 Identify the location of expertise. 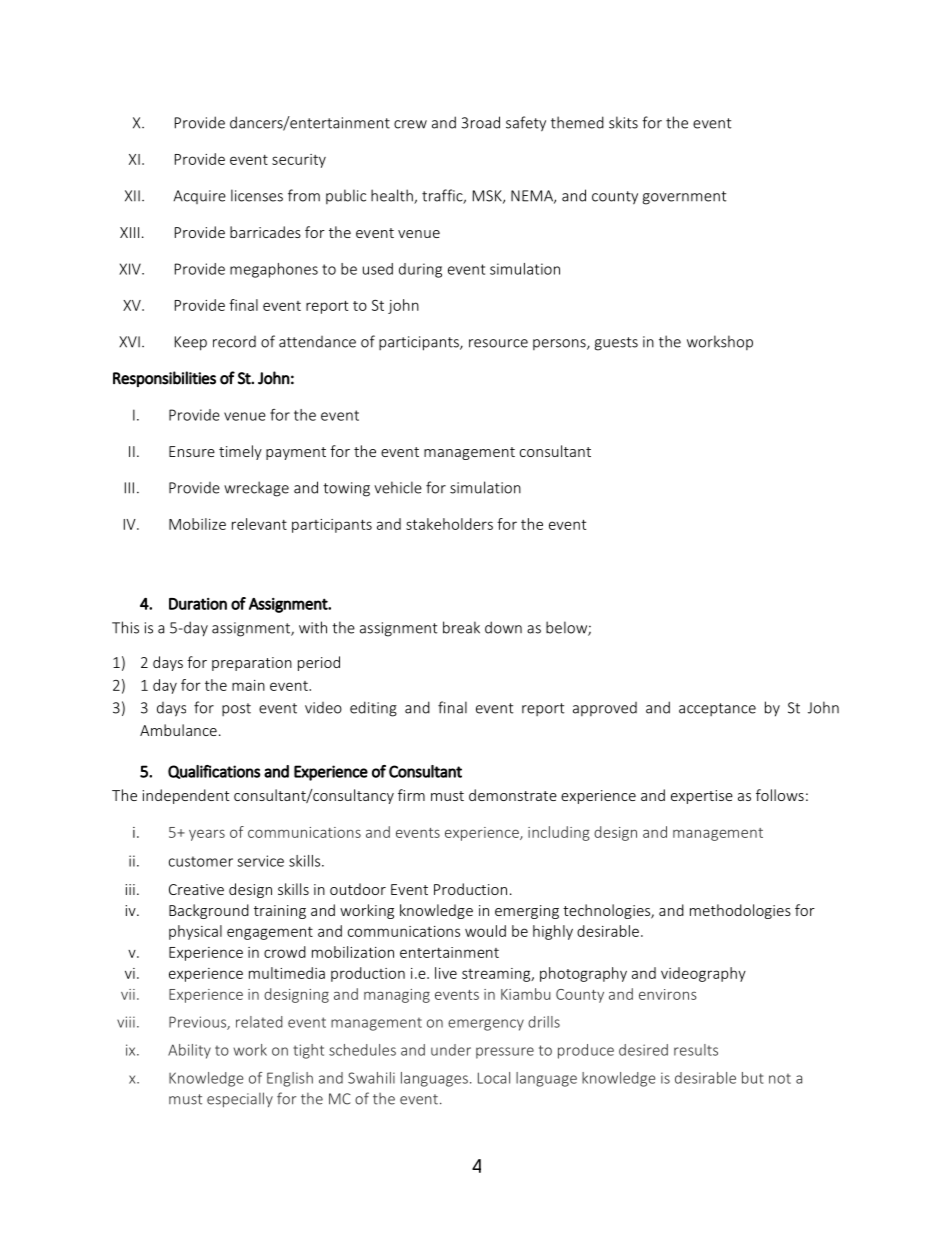
(702, 797).
